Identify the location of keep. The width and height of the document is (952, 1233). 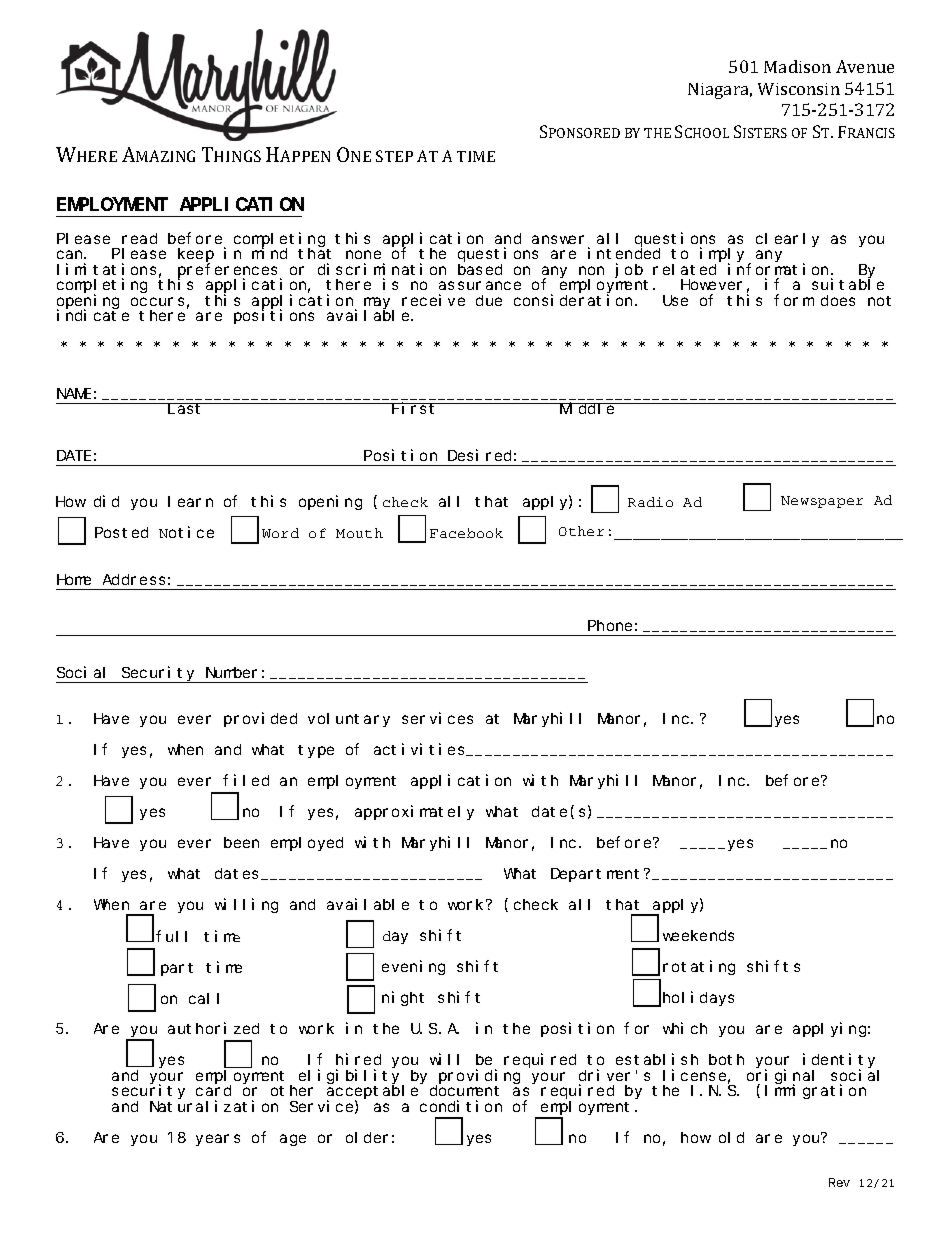
(196, 256).
